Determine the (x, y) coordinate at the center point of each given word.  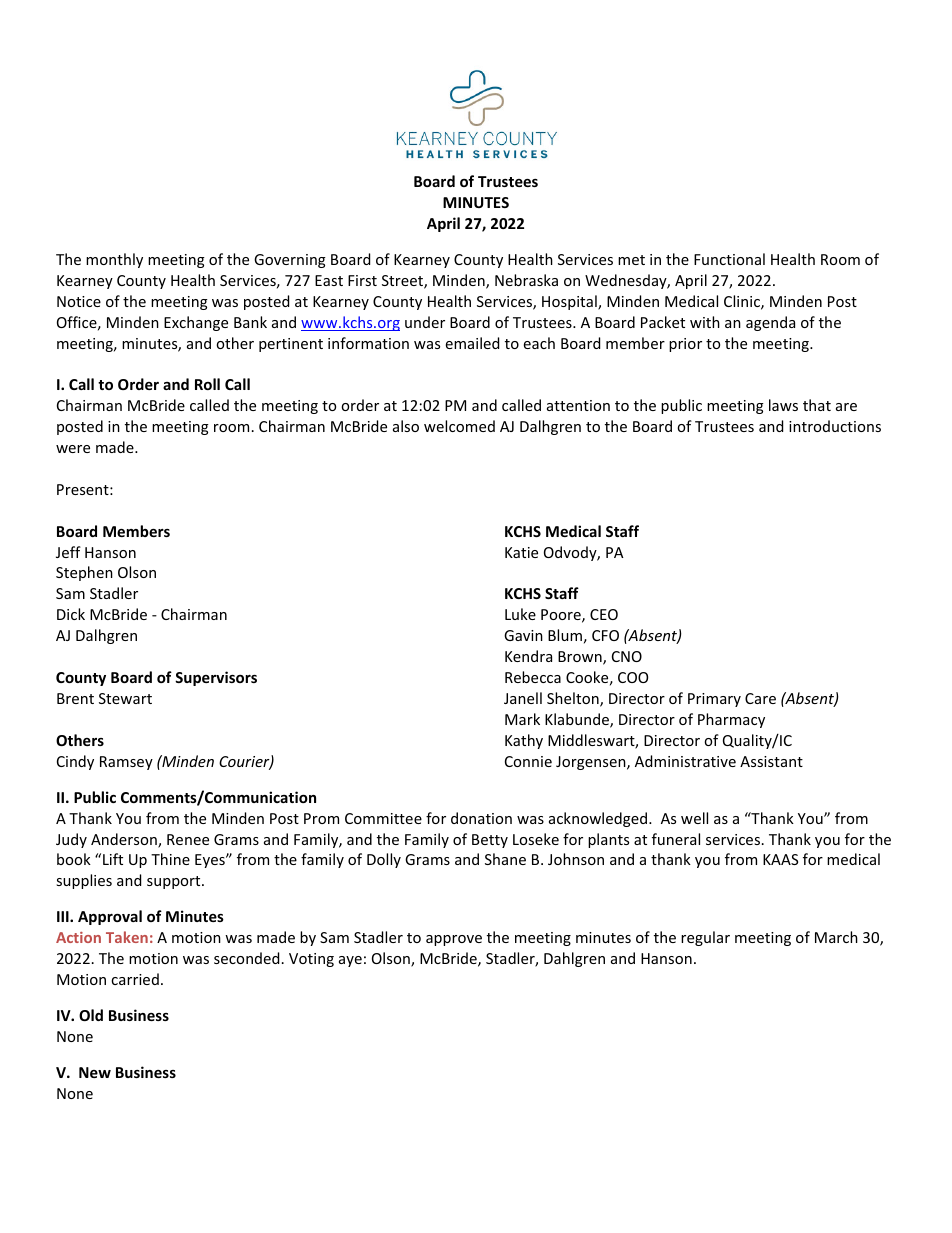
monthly (114, 260)
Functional (729, 259)
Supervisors (216, 678)
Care (760, 698)
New (95, 1072)
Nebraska (526, 280)
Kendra (528, 656)
